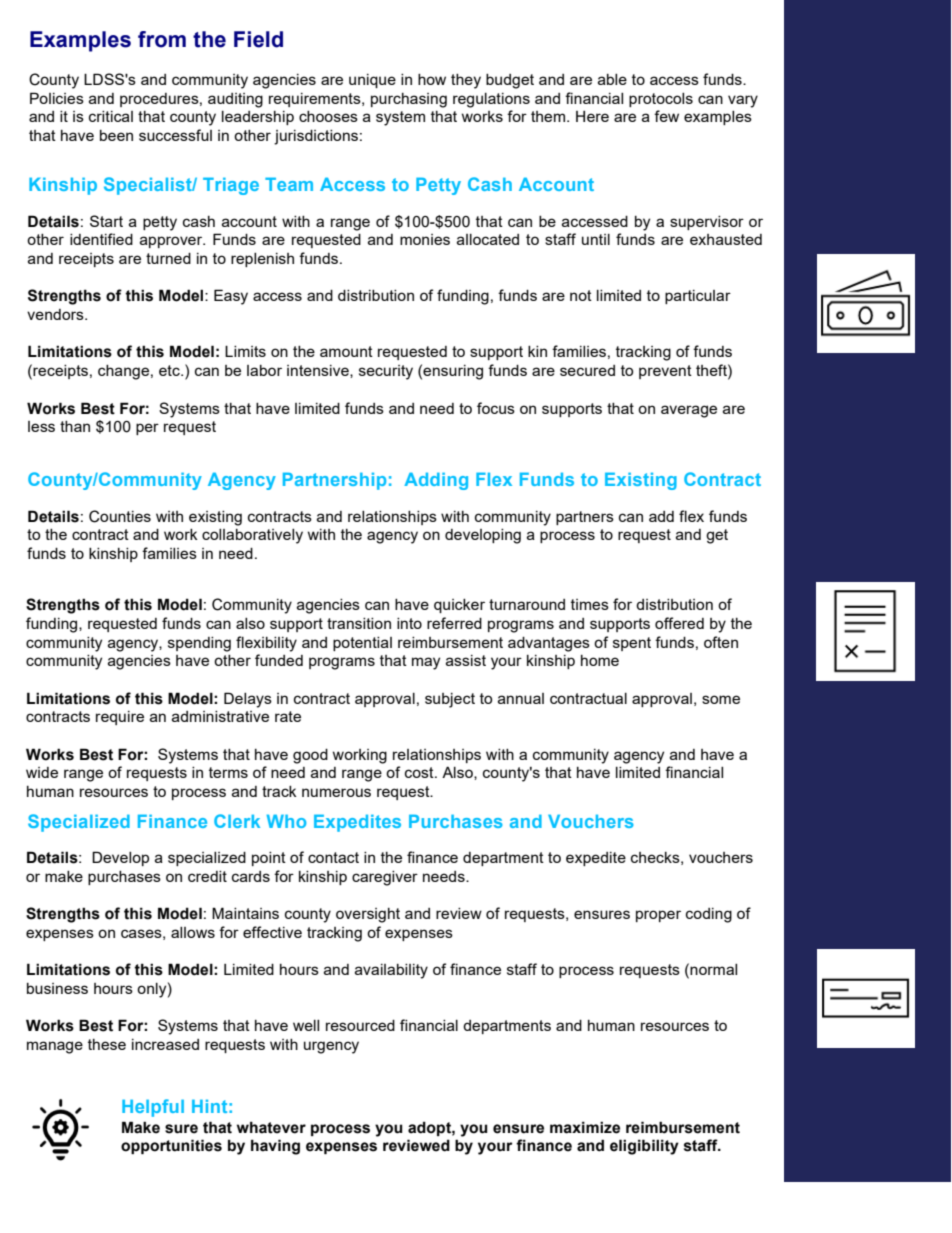 The image size is (952, 1233). I want to click on Helpful, so click(153, 1108).
